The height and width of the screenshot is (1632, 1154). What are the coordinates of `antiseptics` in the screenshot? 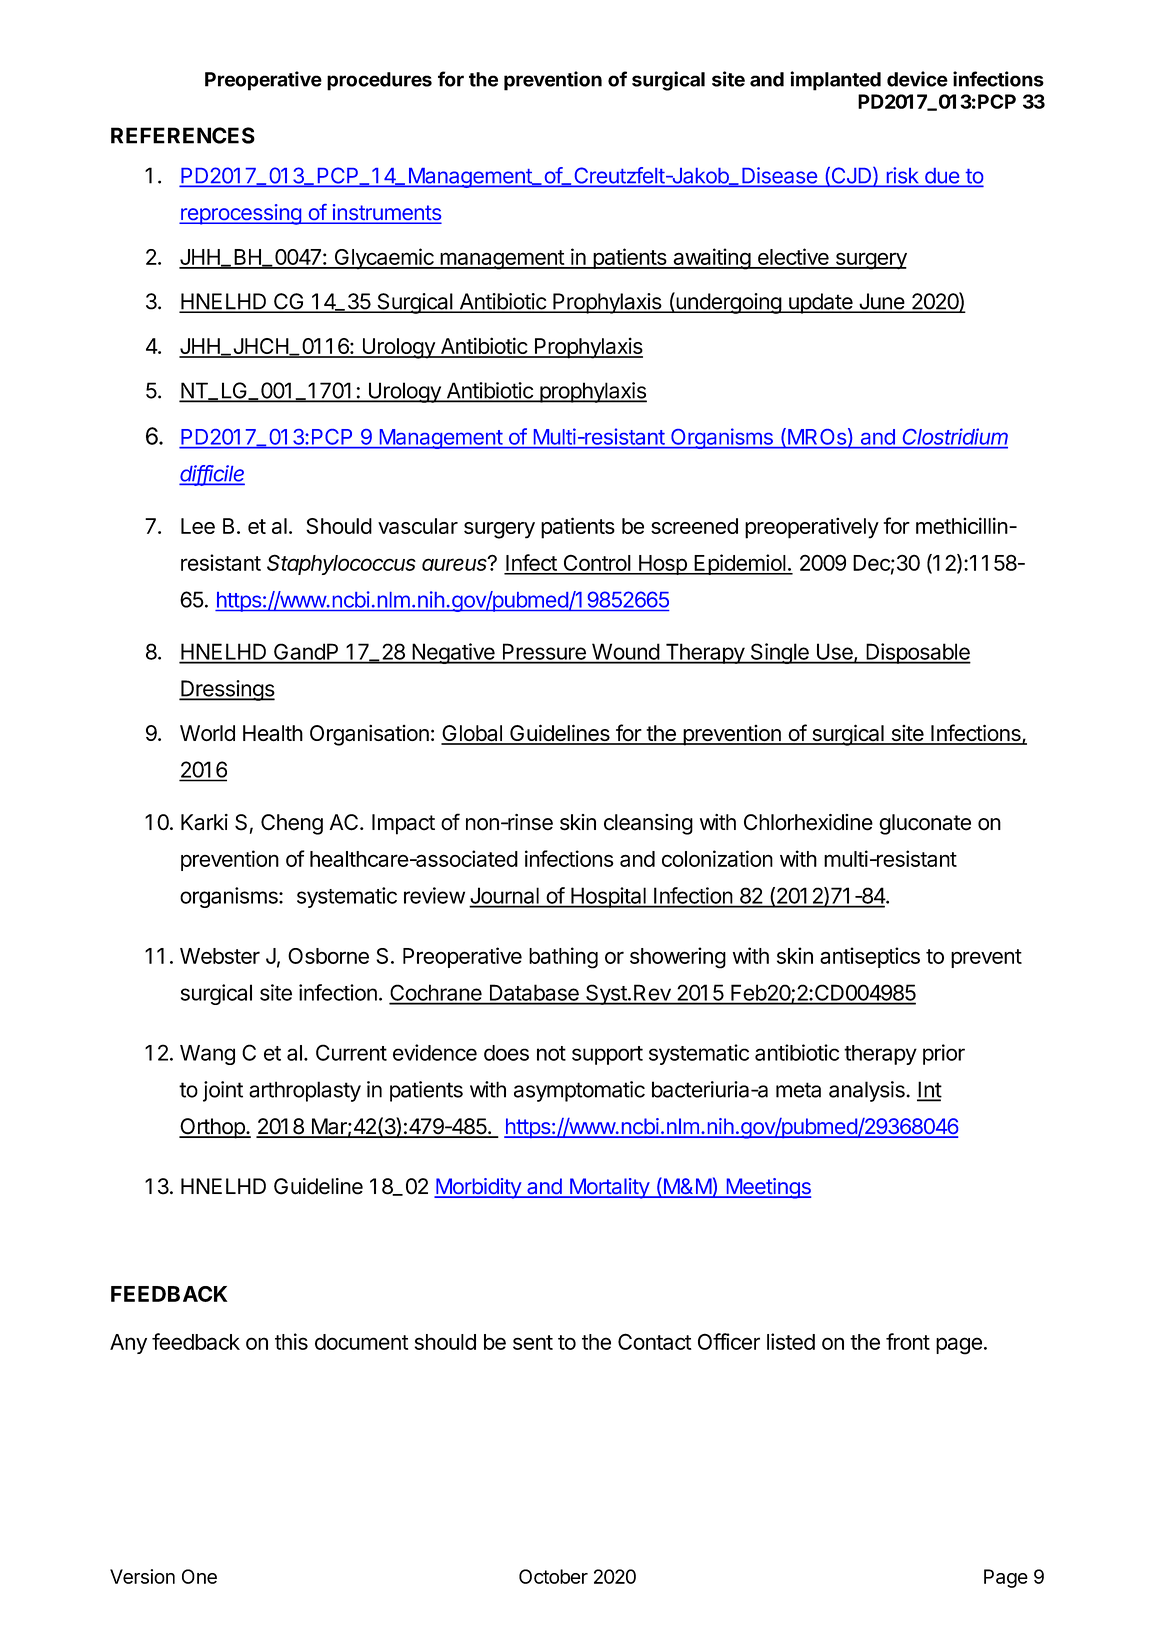 It's located at (870, 957).
